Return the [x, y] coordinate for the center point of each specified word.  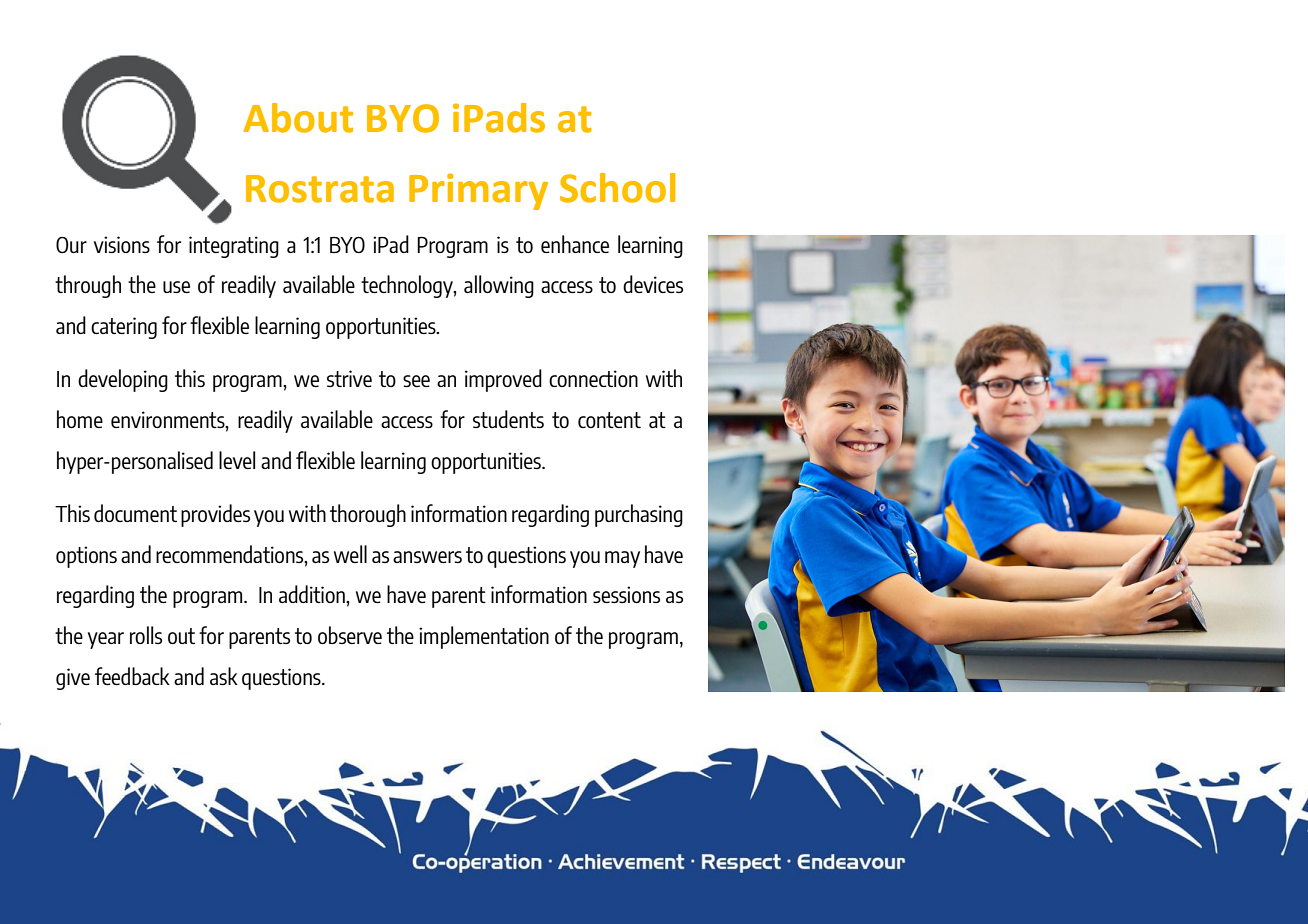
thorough [368, 515]
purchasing [639, 515]
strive [349, 378]
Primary [478, 191]
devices [653, 284]
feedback [132, 676]
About [298, 118]
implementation [484, 637]
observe [350, 635]
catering [124, 328]
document [135, 513]
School [617, 188]
